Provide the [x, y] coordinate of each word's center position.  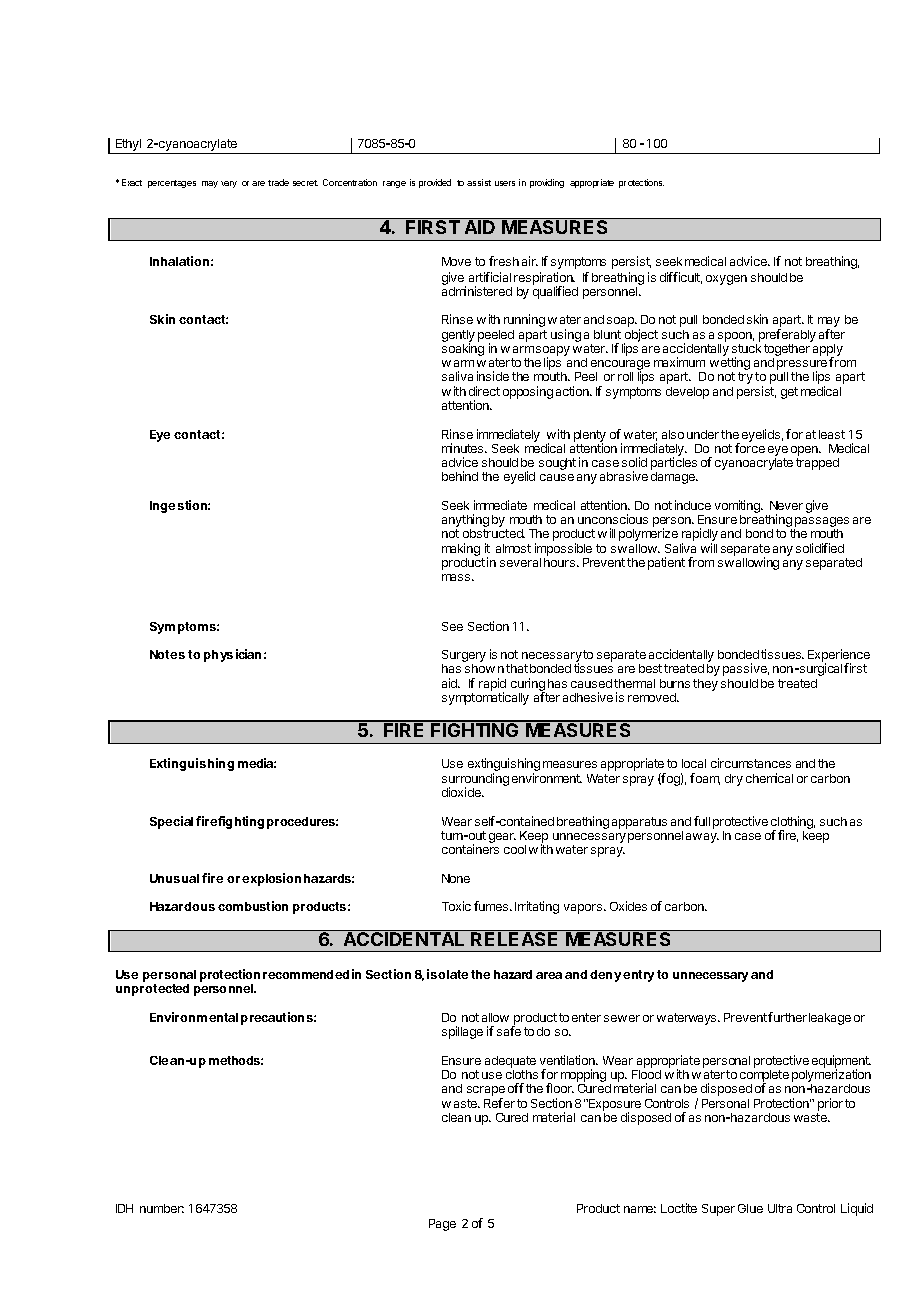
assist [479, 182]
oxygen [726, 280]
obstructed [494, 533]
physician [232, 655]
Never [786, 505]
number [162, 1208]
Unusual [174, 878]
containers [470, 849]
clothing [793, 824]
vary [229, 184]
